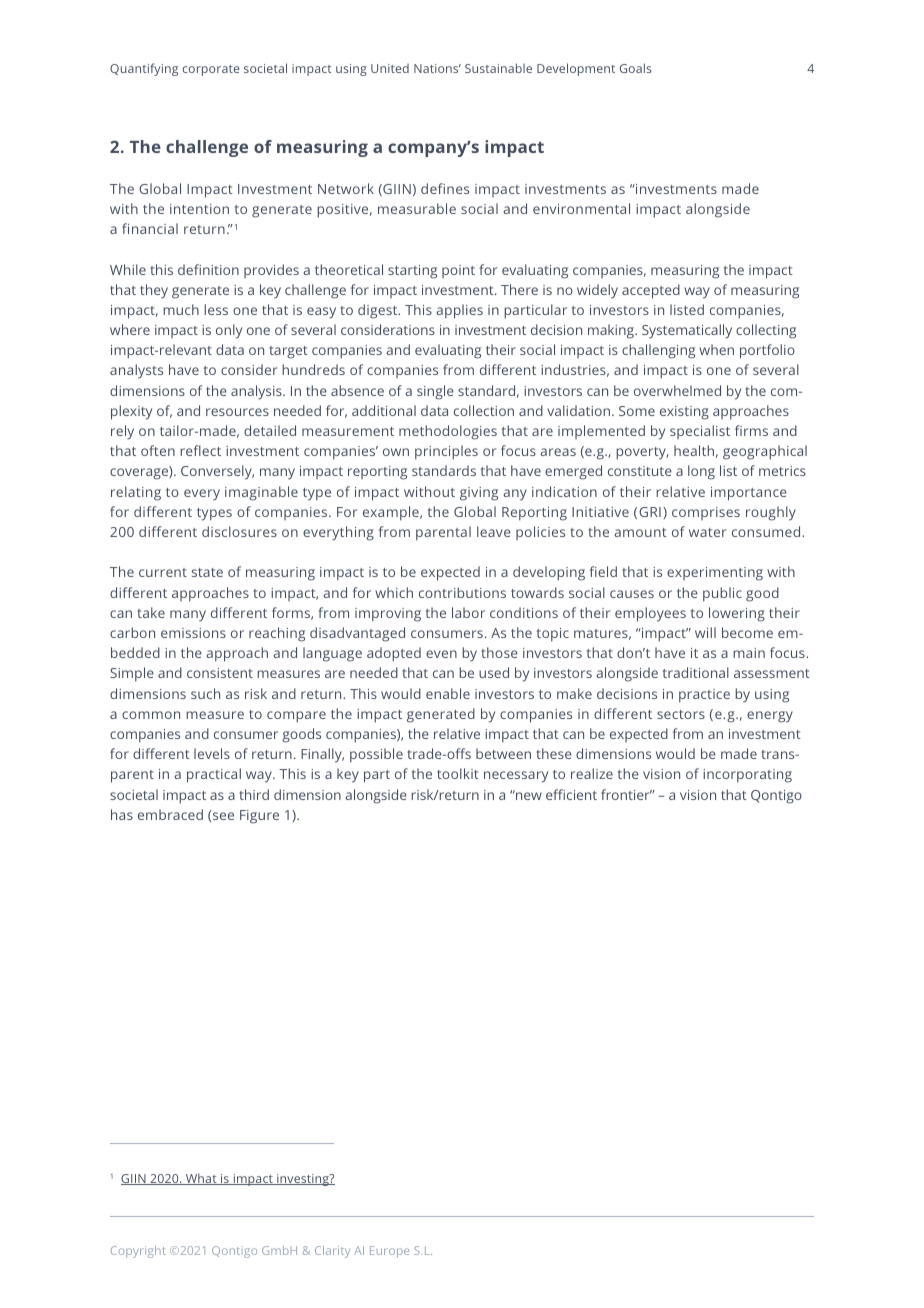 Image resolution: width=924 pixels, height=1308 pixels. What do you see at coordinates (636, 68) in the screenshot?
I see `Goals` at bounding box center [636, 68].
